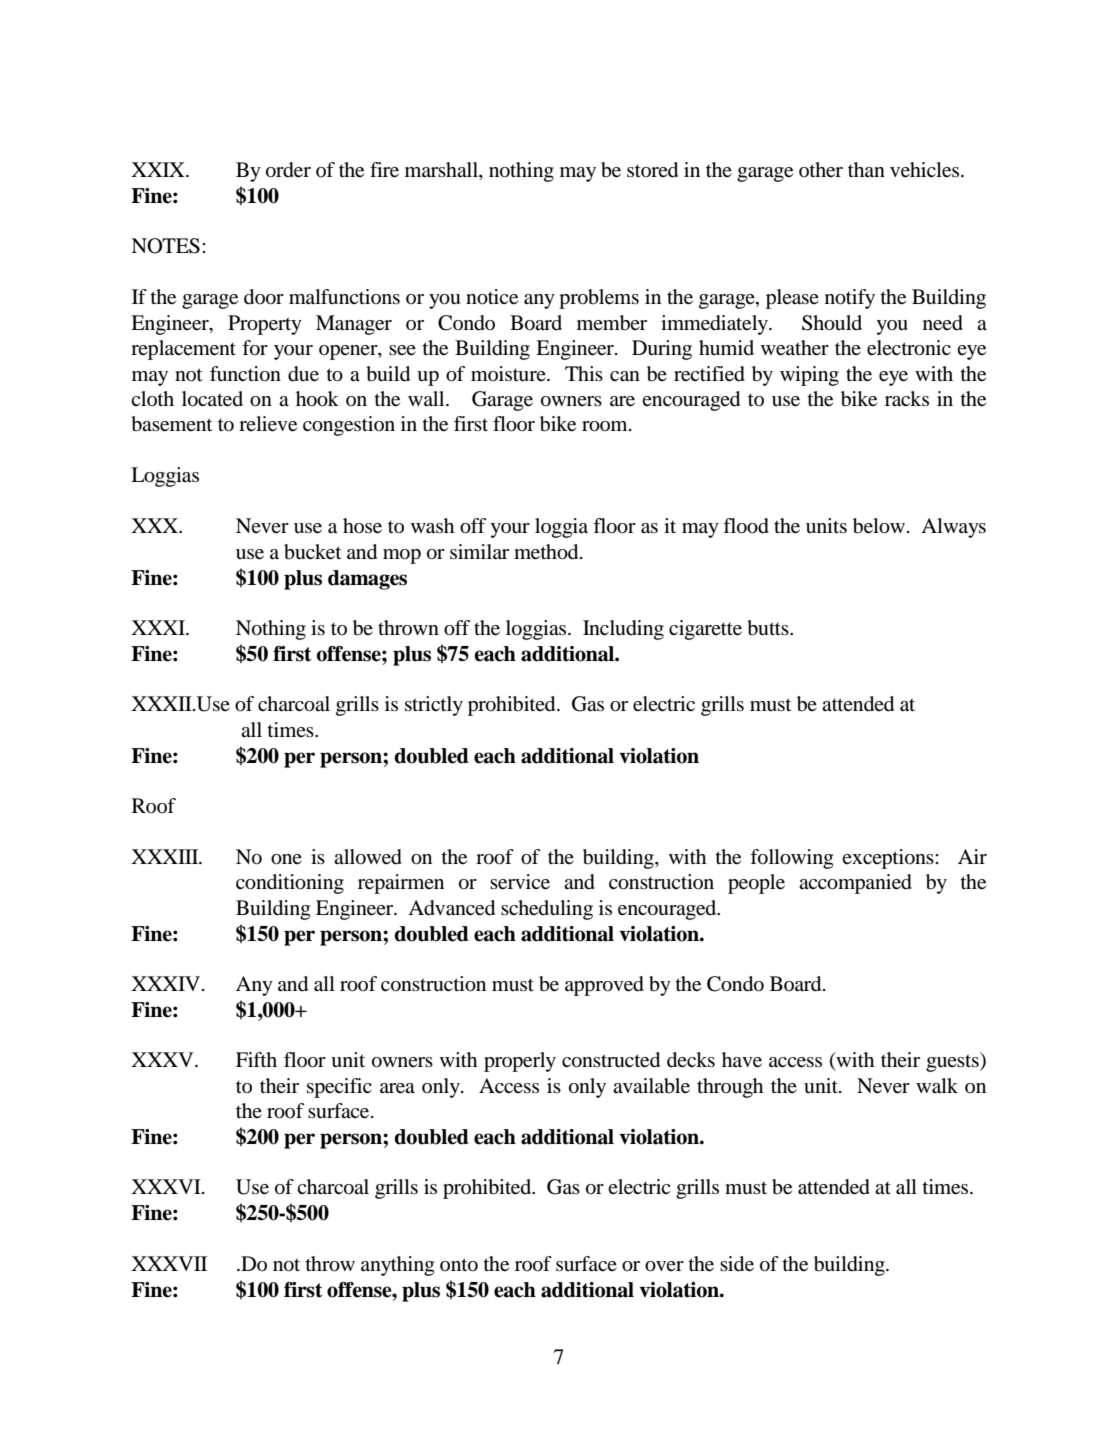 This document has height=1447, width=1118. What do you see at coordinates (866, 169) in the document?
I see `than` at bounding box center [866, 169].
